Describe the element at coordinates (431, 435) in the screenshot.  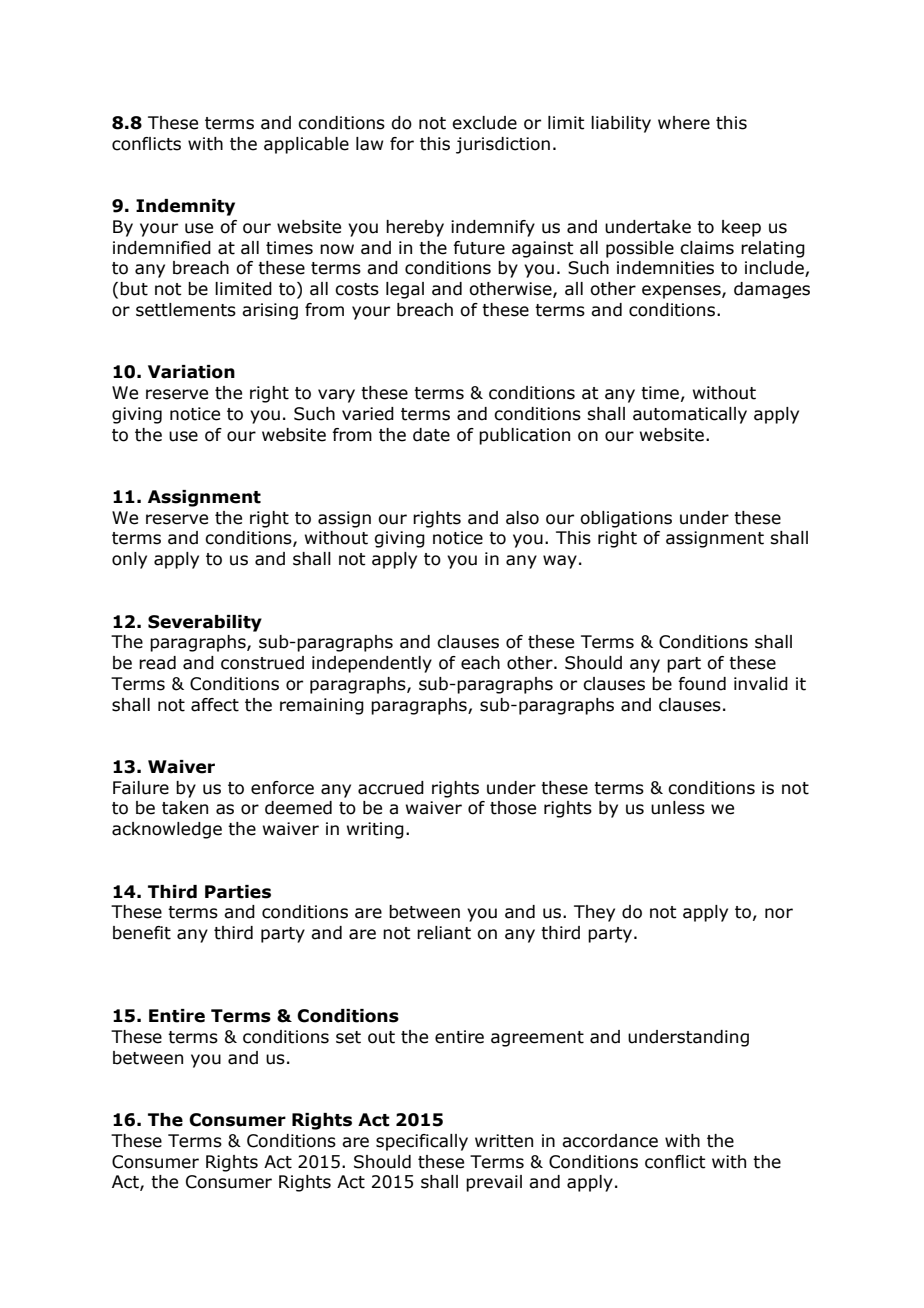
I see `date` at that location.
